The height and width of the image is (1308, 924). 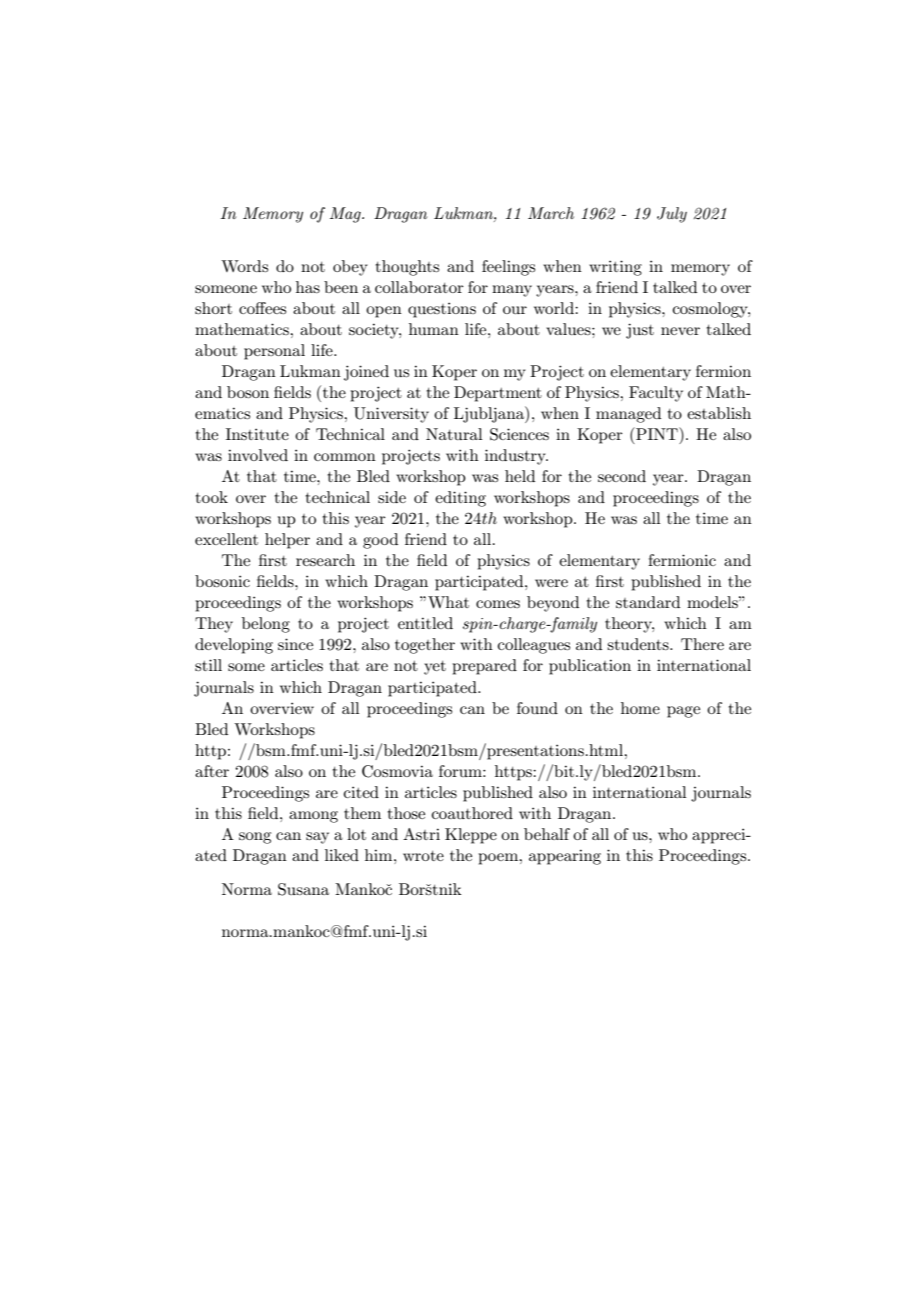 I want to click on found, so click(x=537, y=708).
